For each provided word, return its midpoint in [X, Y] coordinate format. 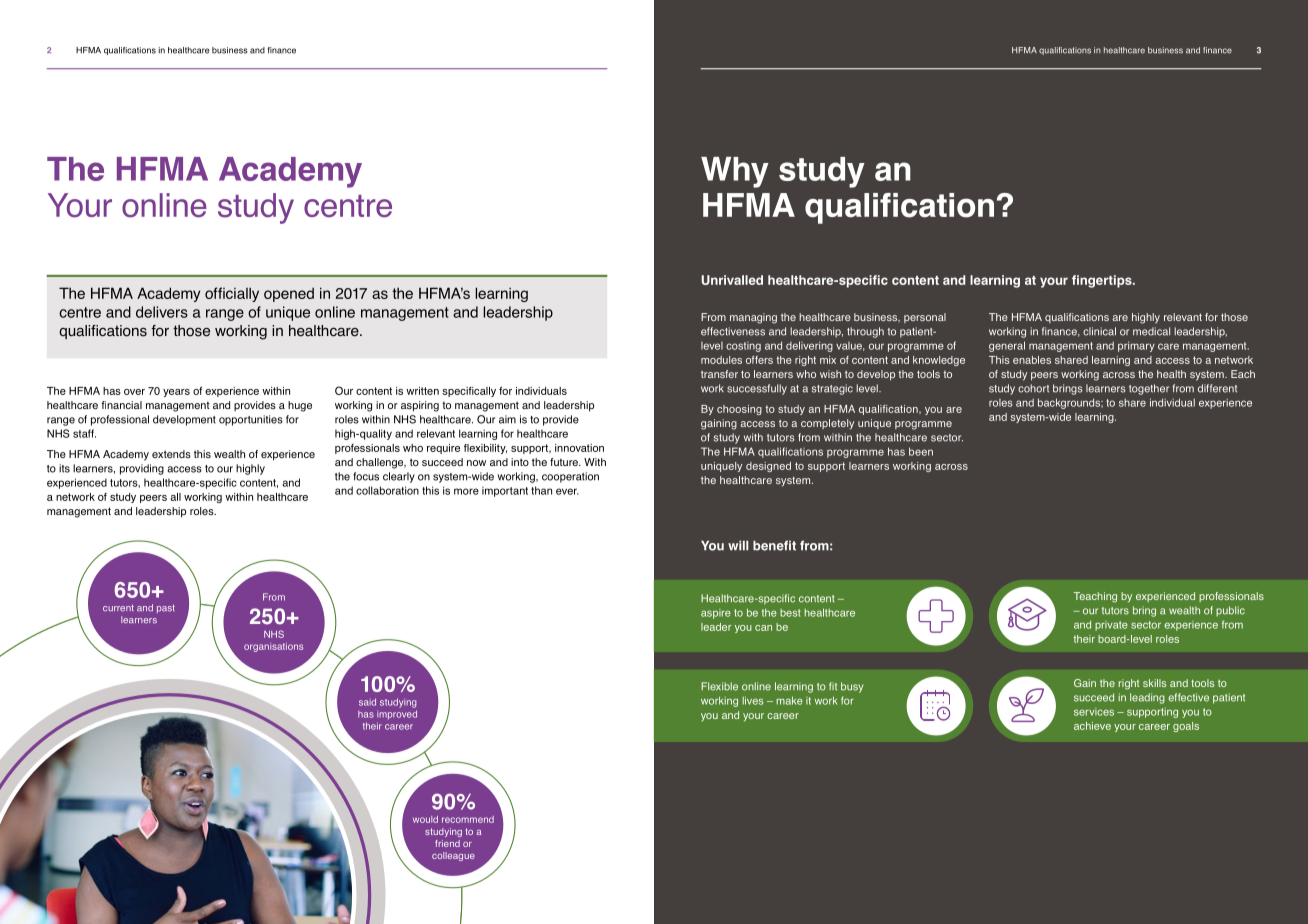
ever [567, 491]
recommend [468, 819]
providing [142, 469]
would [425, 819]
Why [735, 172]
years [176, 393]
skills [1154, 683]
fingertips [1103, 281]
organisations [273, 647]
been [921, 451]
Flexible [719, 686]
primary [1136, 346]
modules [721, 360]
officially [232, 294]
